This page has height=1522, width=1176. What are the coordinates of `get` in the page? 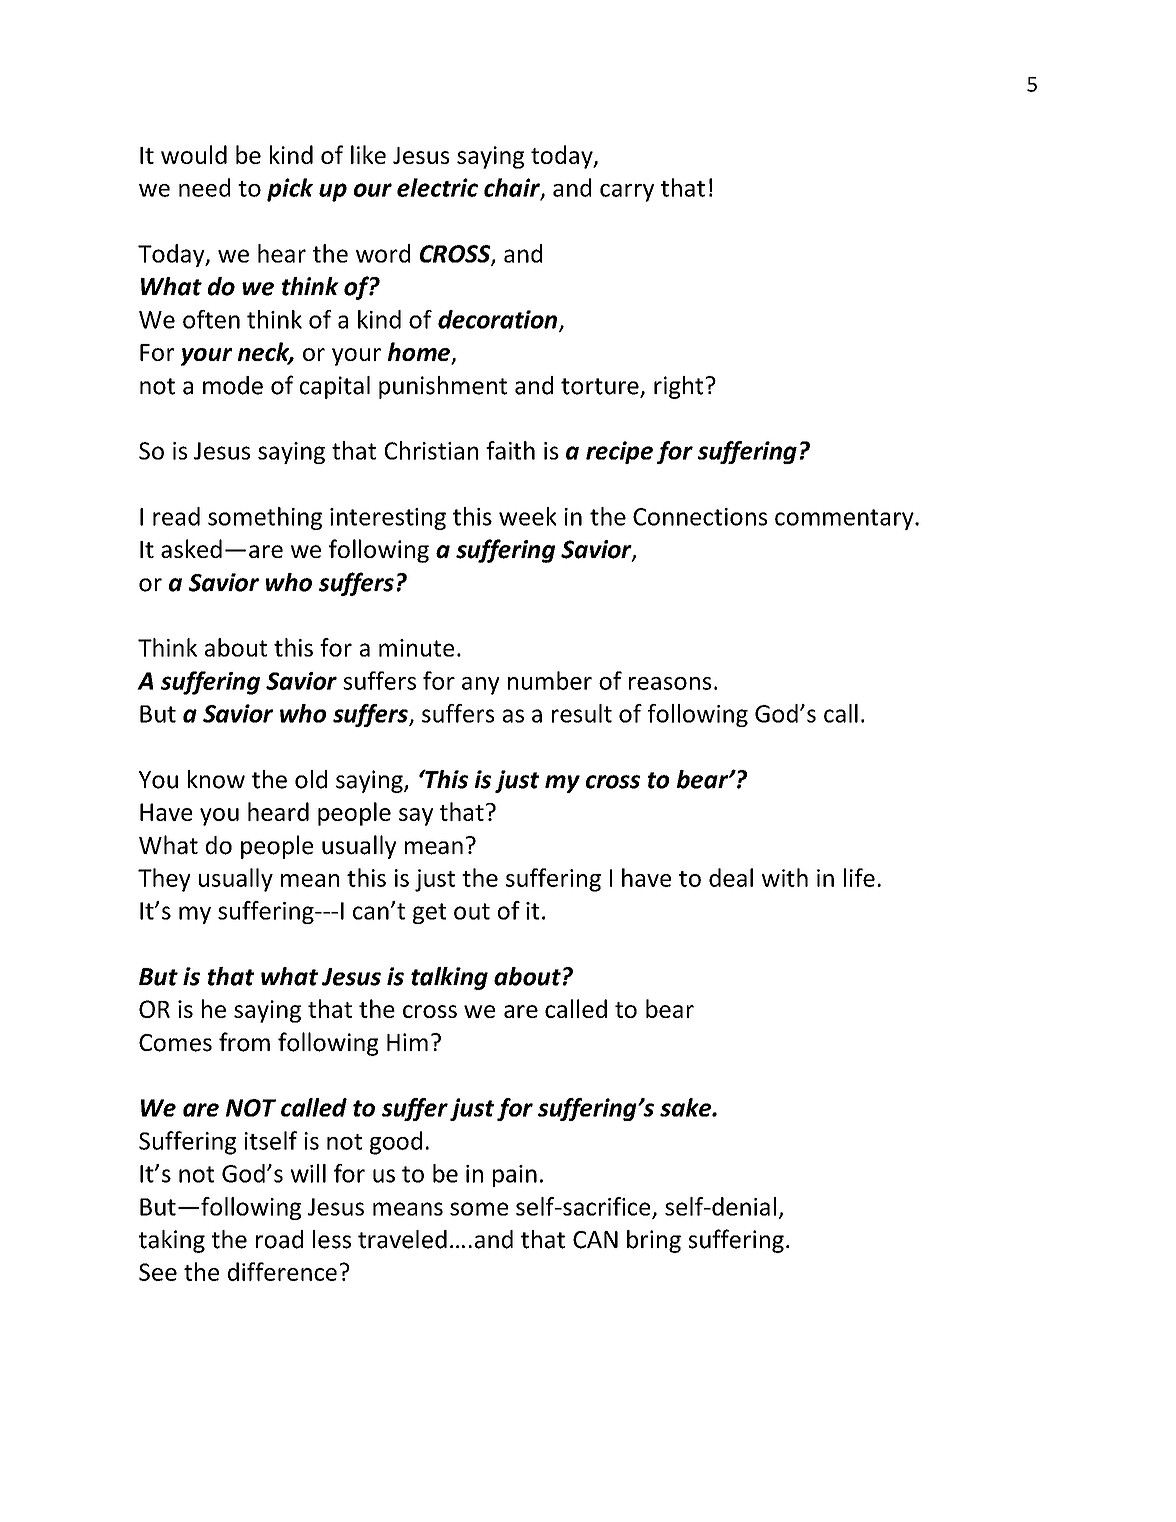 It's located at (429, 913).
